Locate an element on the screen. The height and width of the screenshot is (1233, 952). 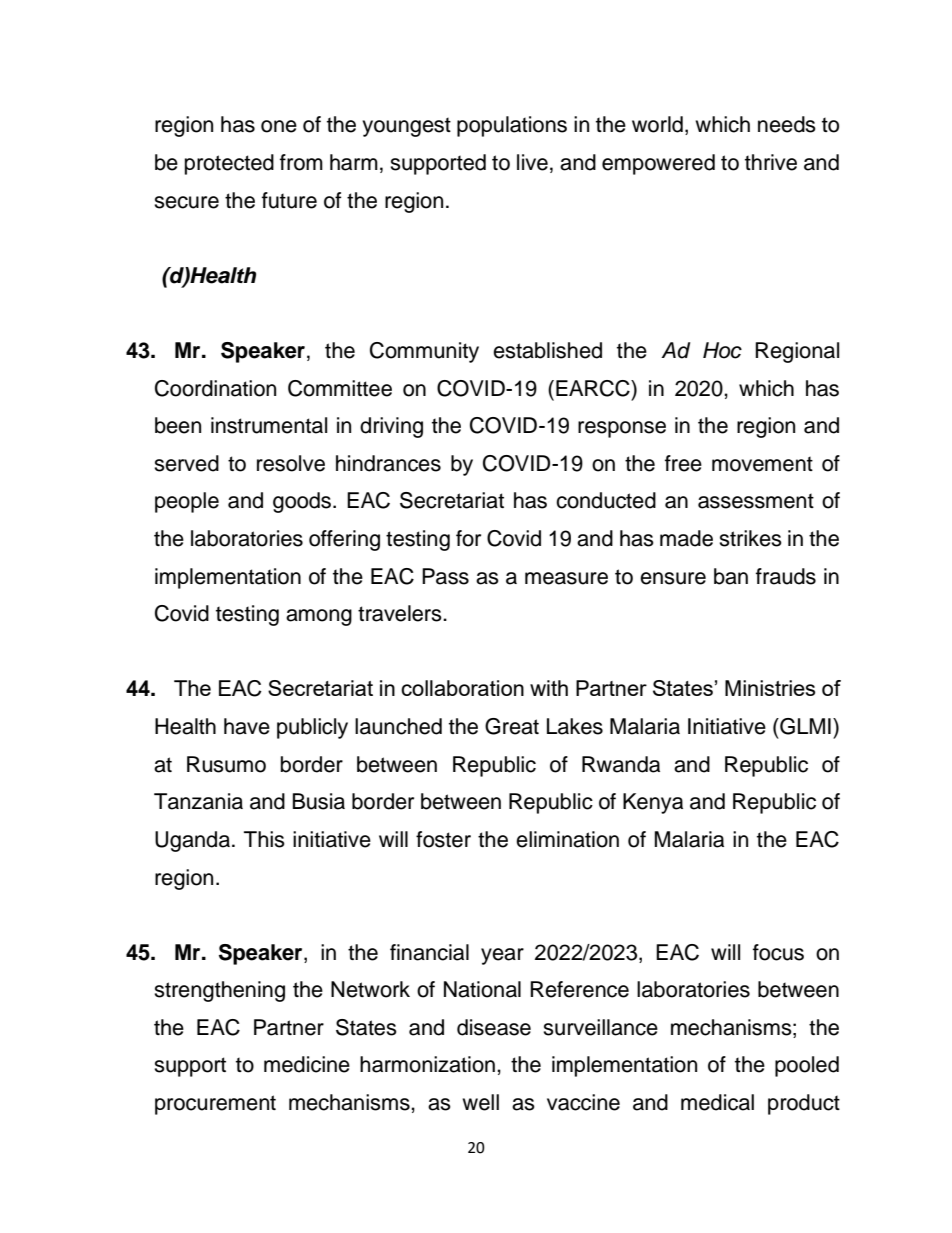
thrive is located at coordinates (771, 162).
